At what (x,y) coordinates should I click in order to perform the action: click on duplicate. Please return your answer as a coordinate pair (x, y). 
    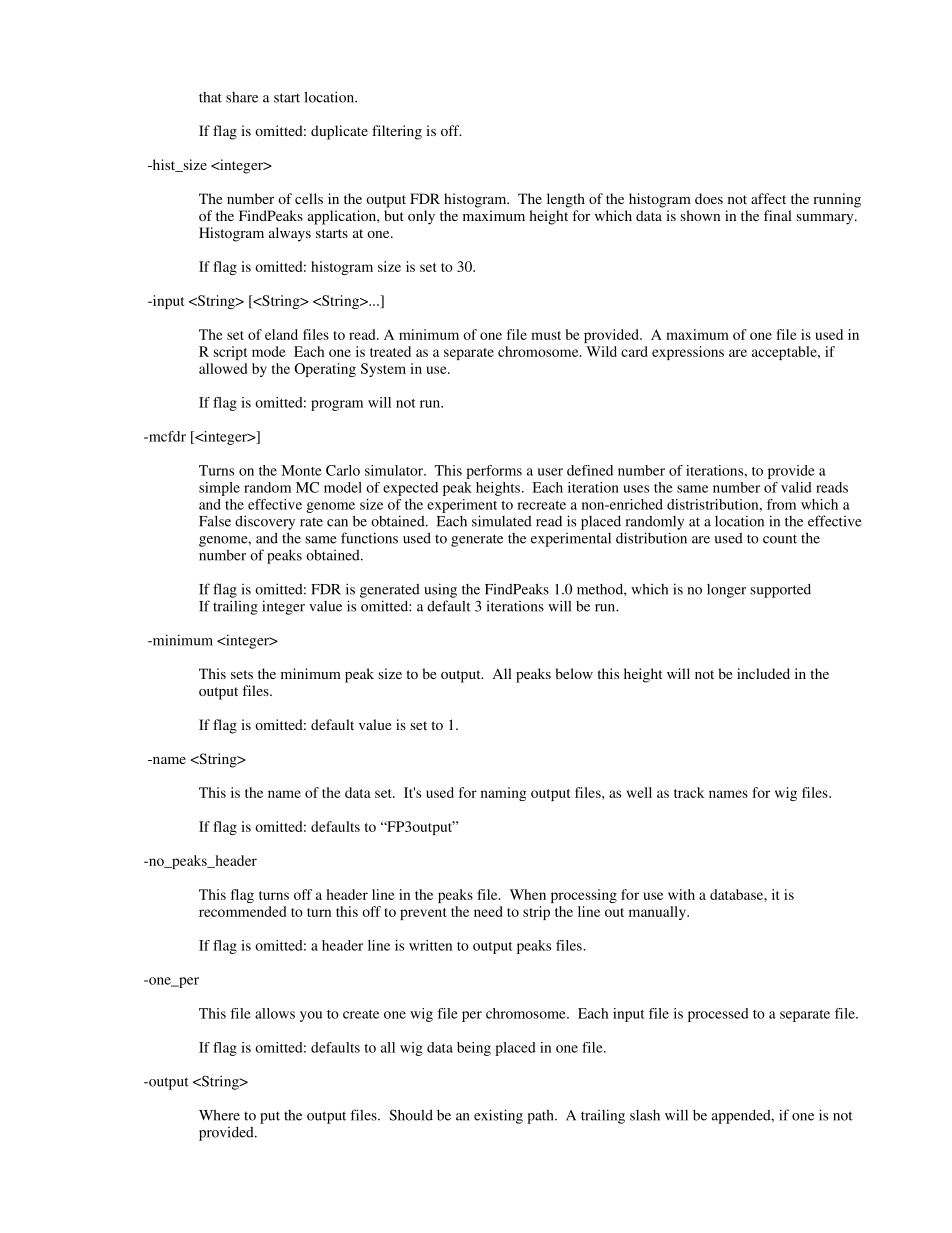
    Looking at the image, I should click on (339, 132).
